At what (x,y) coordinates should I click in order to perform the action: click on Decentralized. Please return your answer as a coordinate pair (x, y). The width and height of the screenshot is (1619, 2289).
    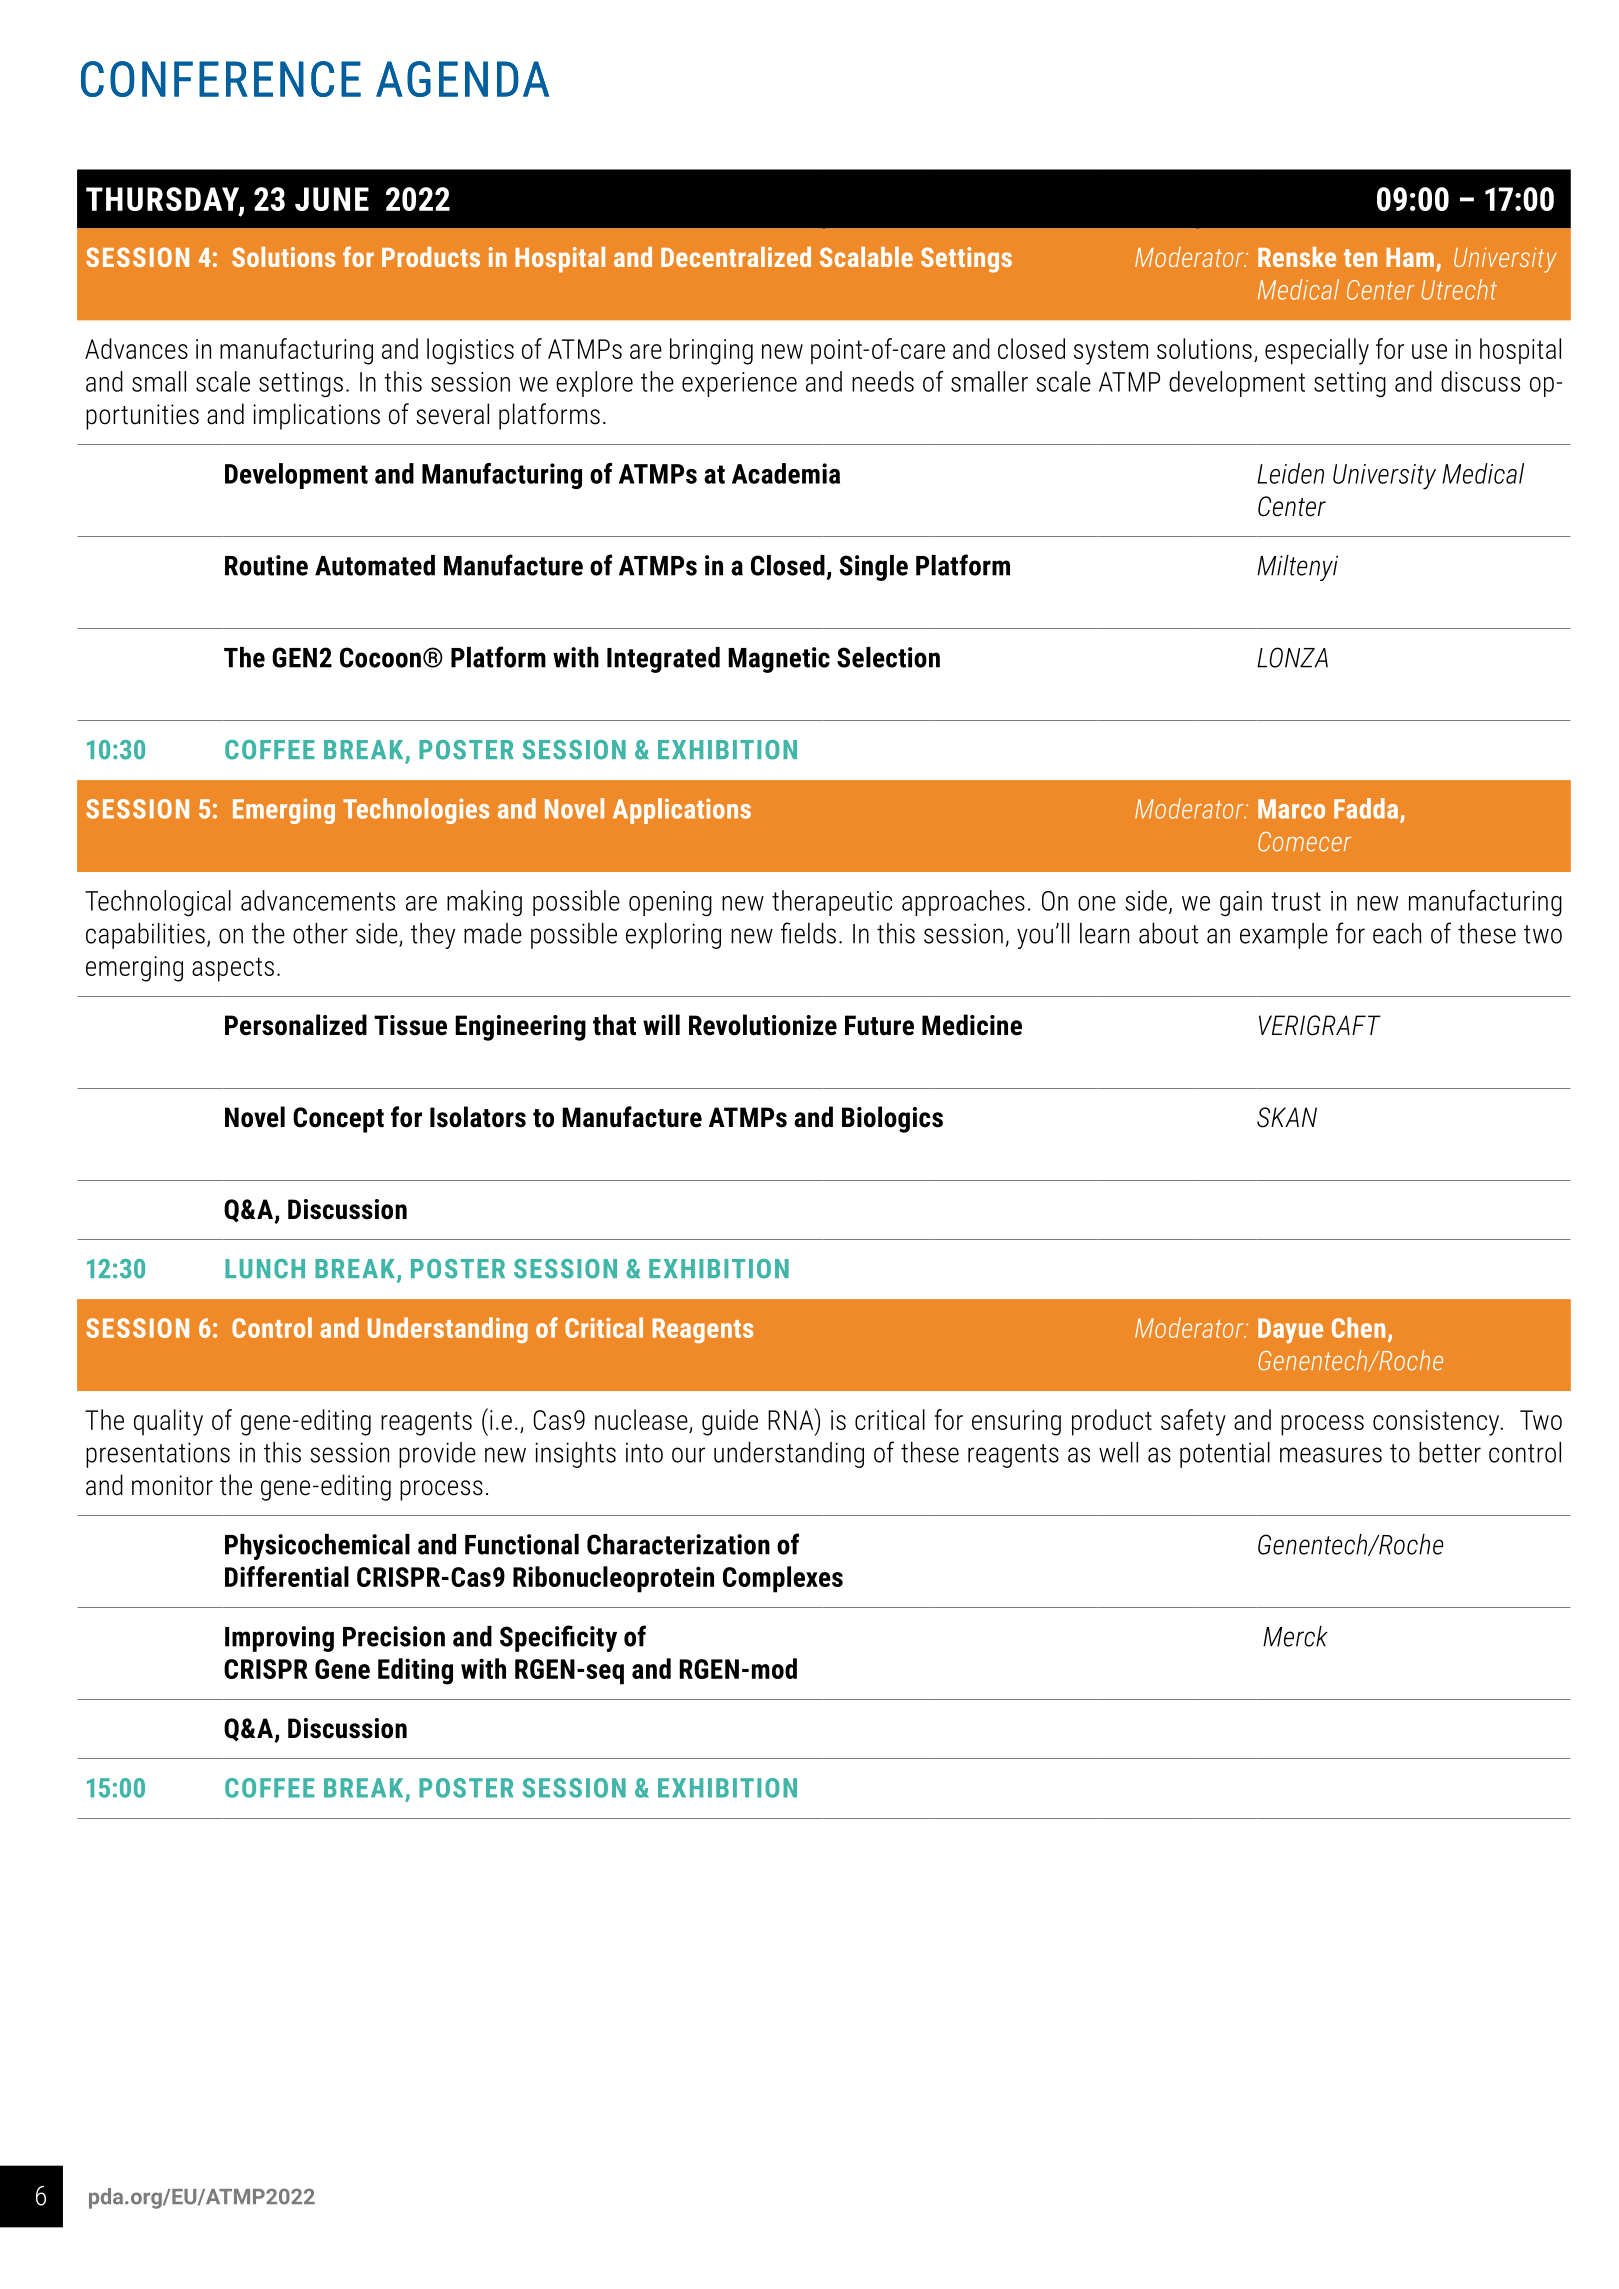
    Looking at the image, I should click on (736, 257).
